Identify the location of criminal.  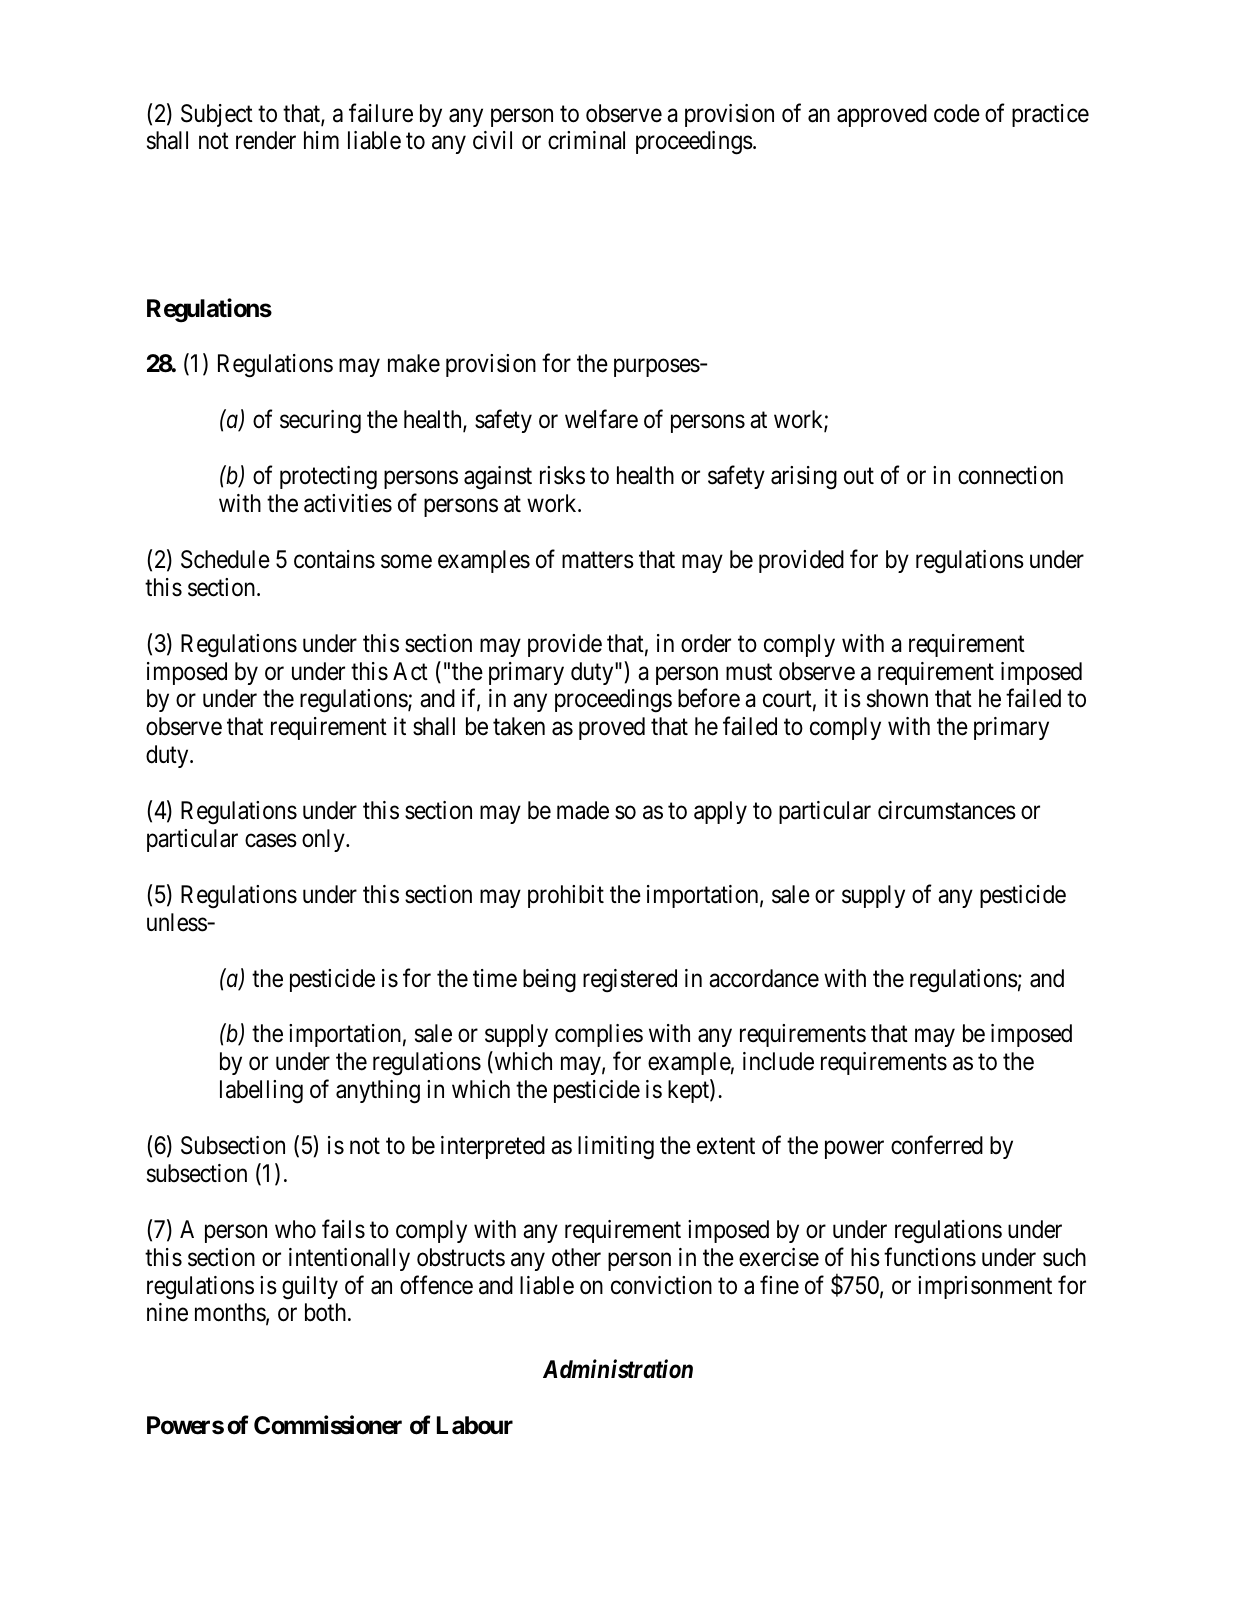
(586, 140).
